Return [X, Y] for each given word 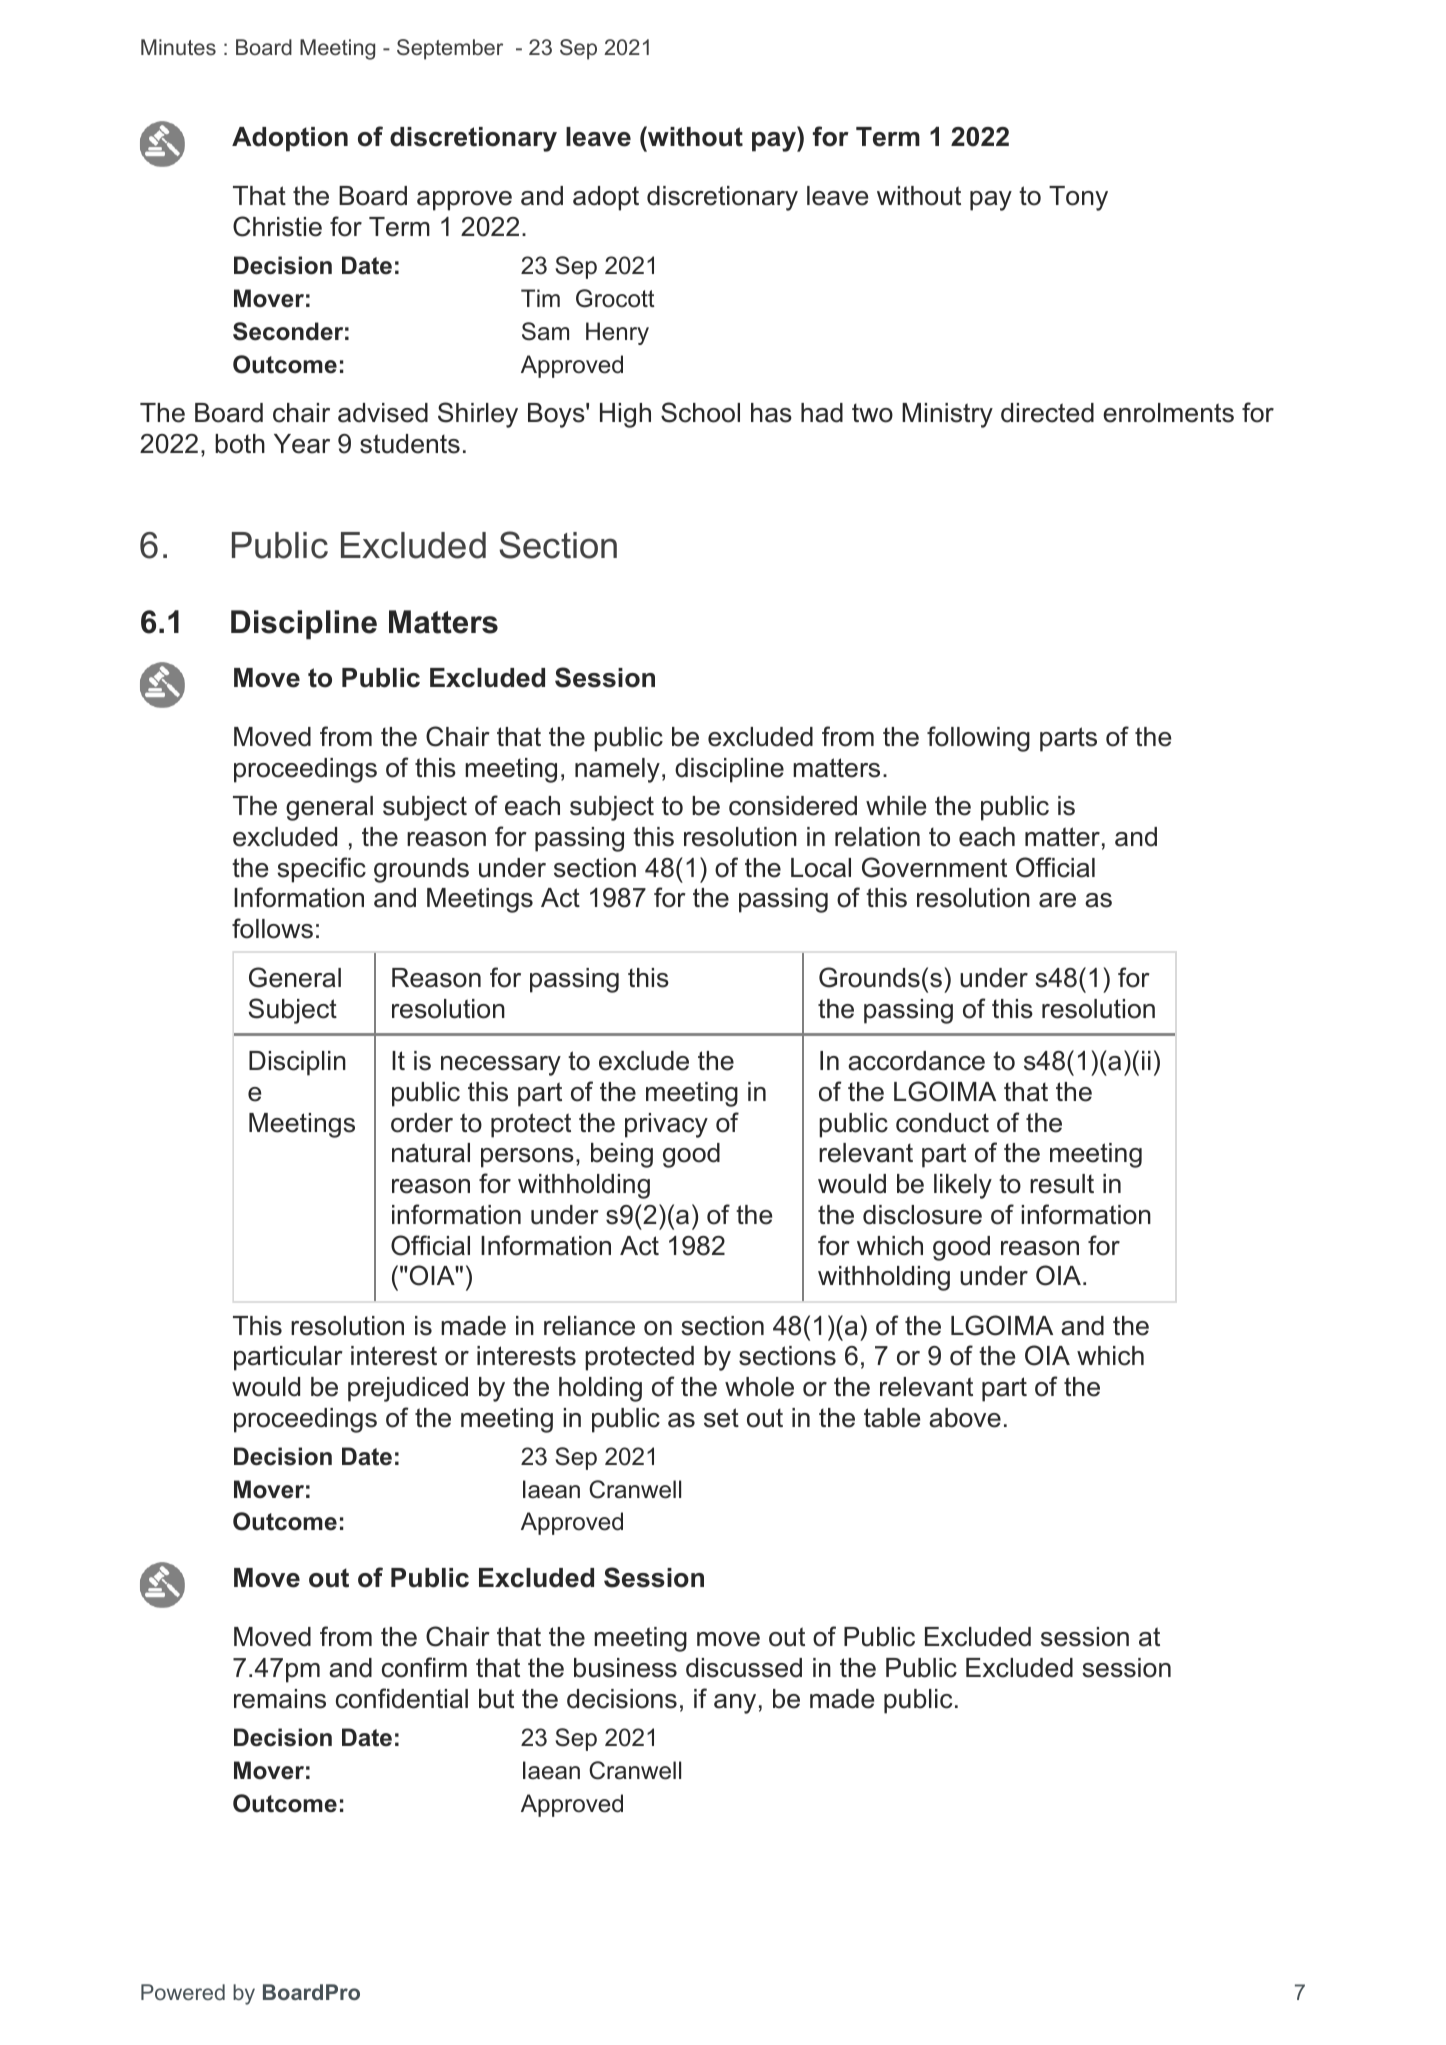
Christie [277, 226]
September [450, 49]
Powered [183, 1992]
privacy [666, 1125]
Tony [1078, 198]
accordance [916, 1061]
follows [272, 928]
